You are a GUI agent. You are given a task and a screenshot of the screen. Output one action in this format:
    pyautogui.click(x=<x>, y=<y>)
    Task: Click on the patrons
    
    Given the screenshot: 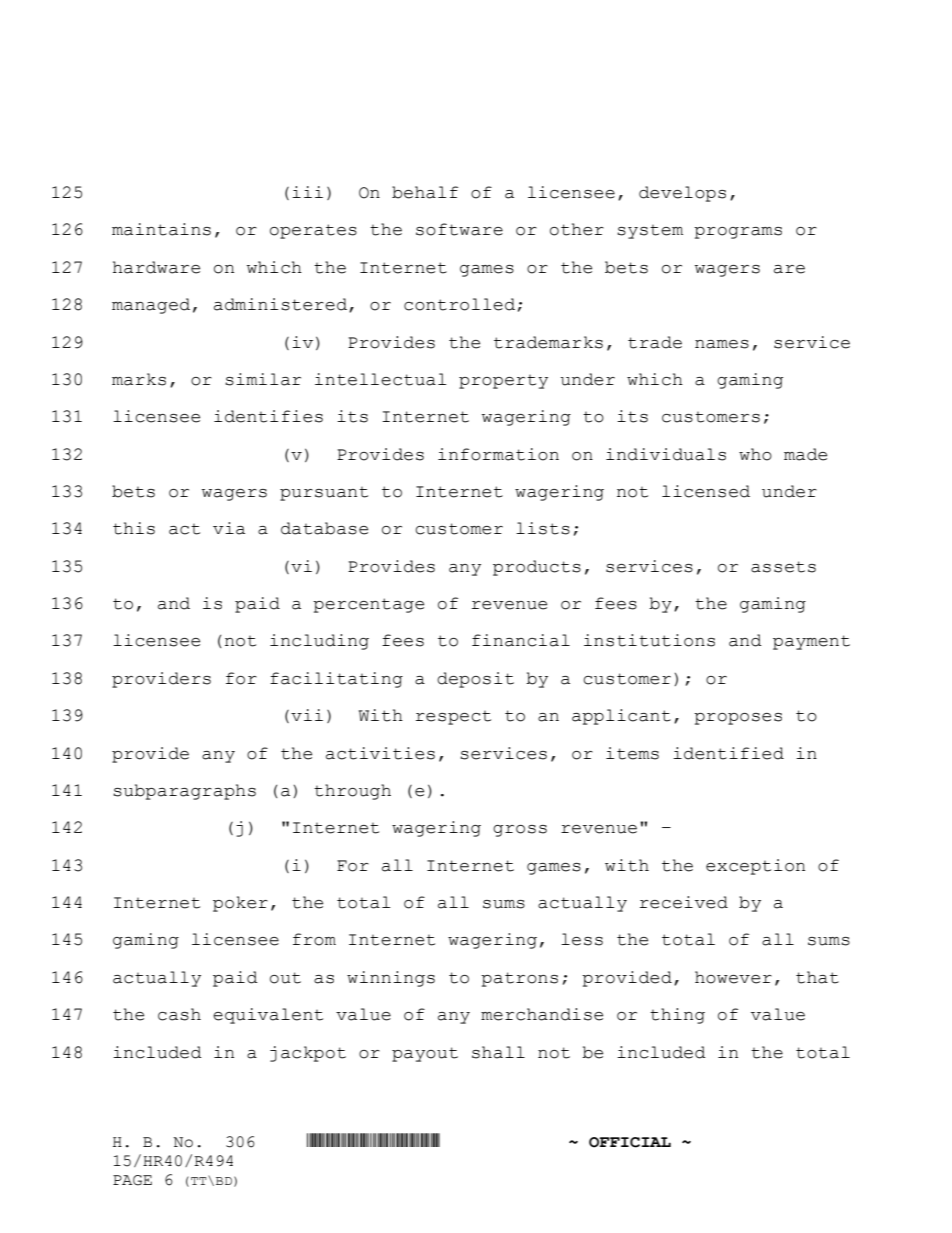 What is the action you would take?
    pyautogui.click(x=519, y=979)
